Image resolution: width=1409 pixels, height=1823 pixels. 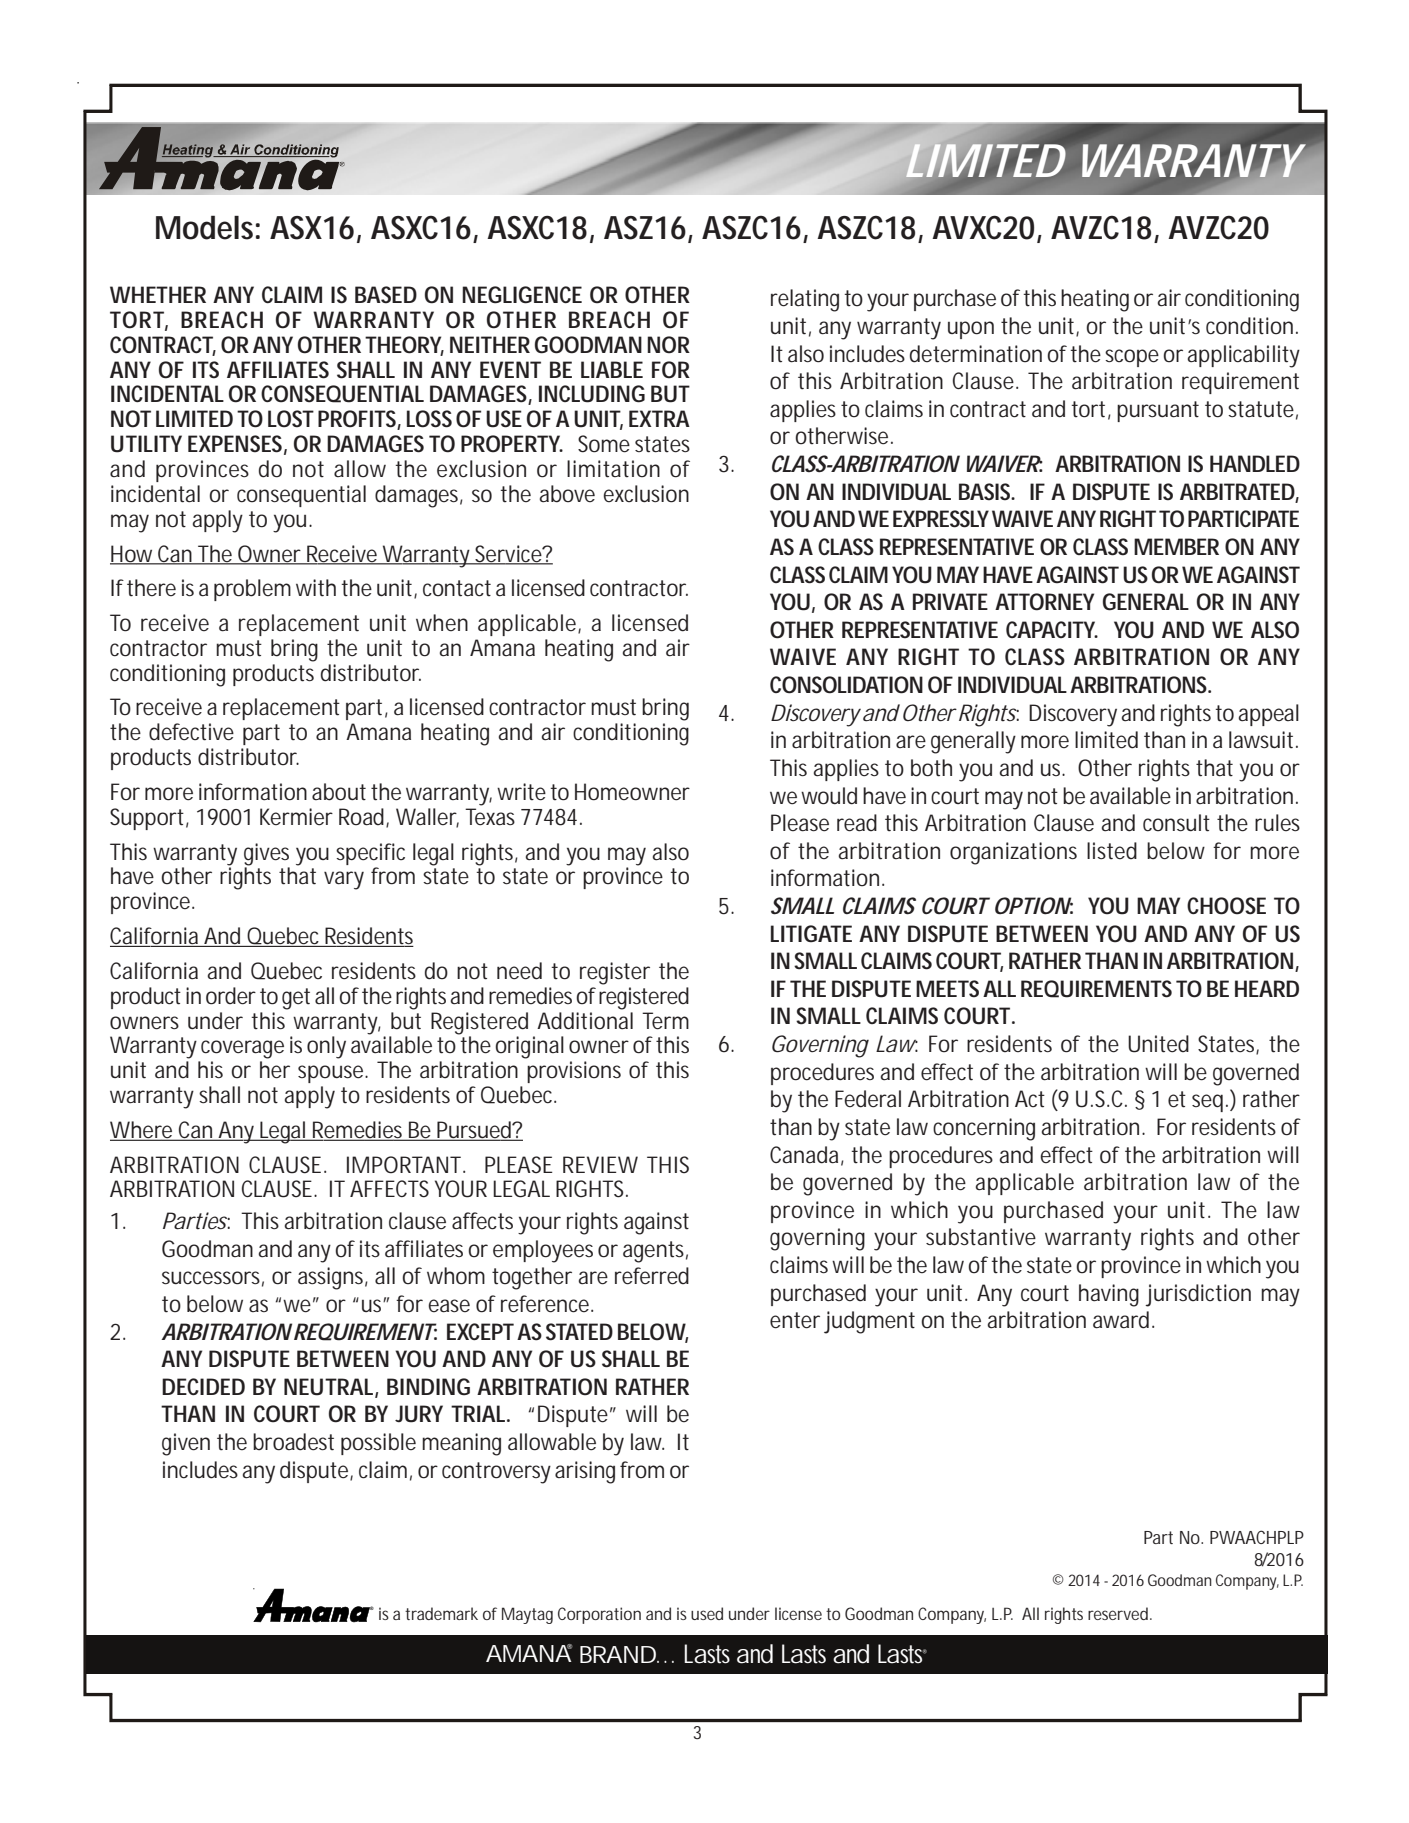 What do you see at coordinates (231, 996) in the screenshot?
I see `order` at bounding box center [231, 996].
